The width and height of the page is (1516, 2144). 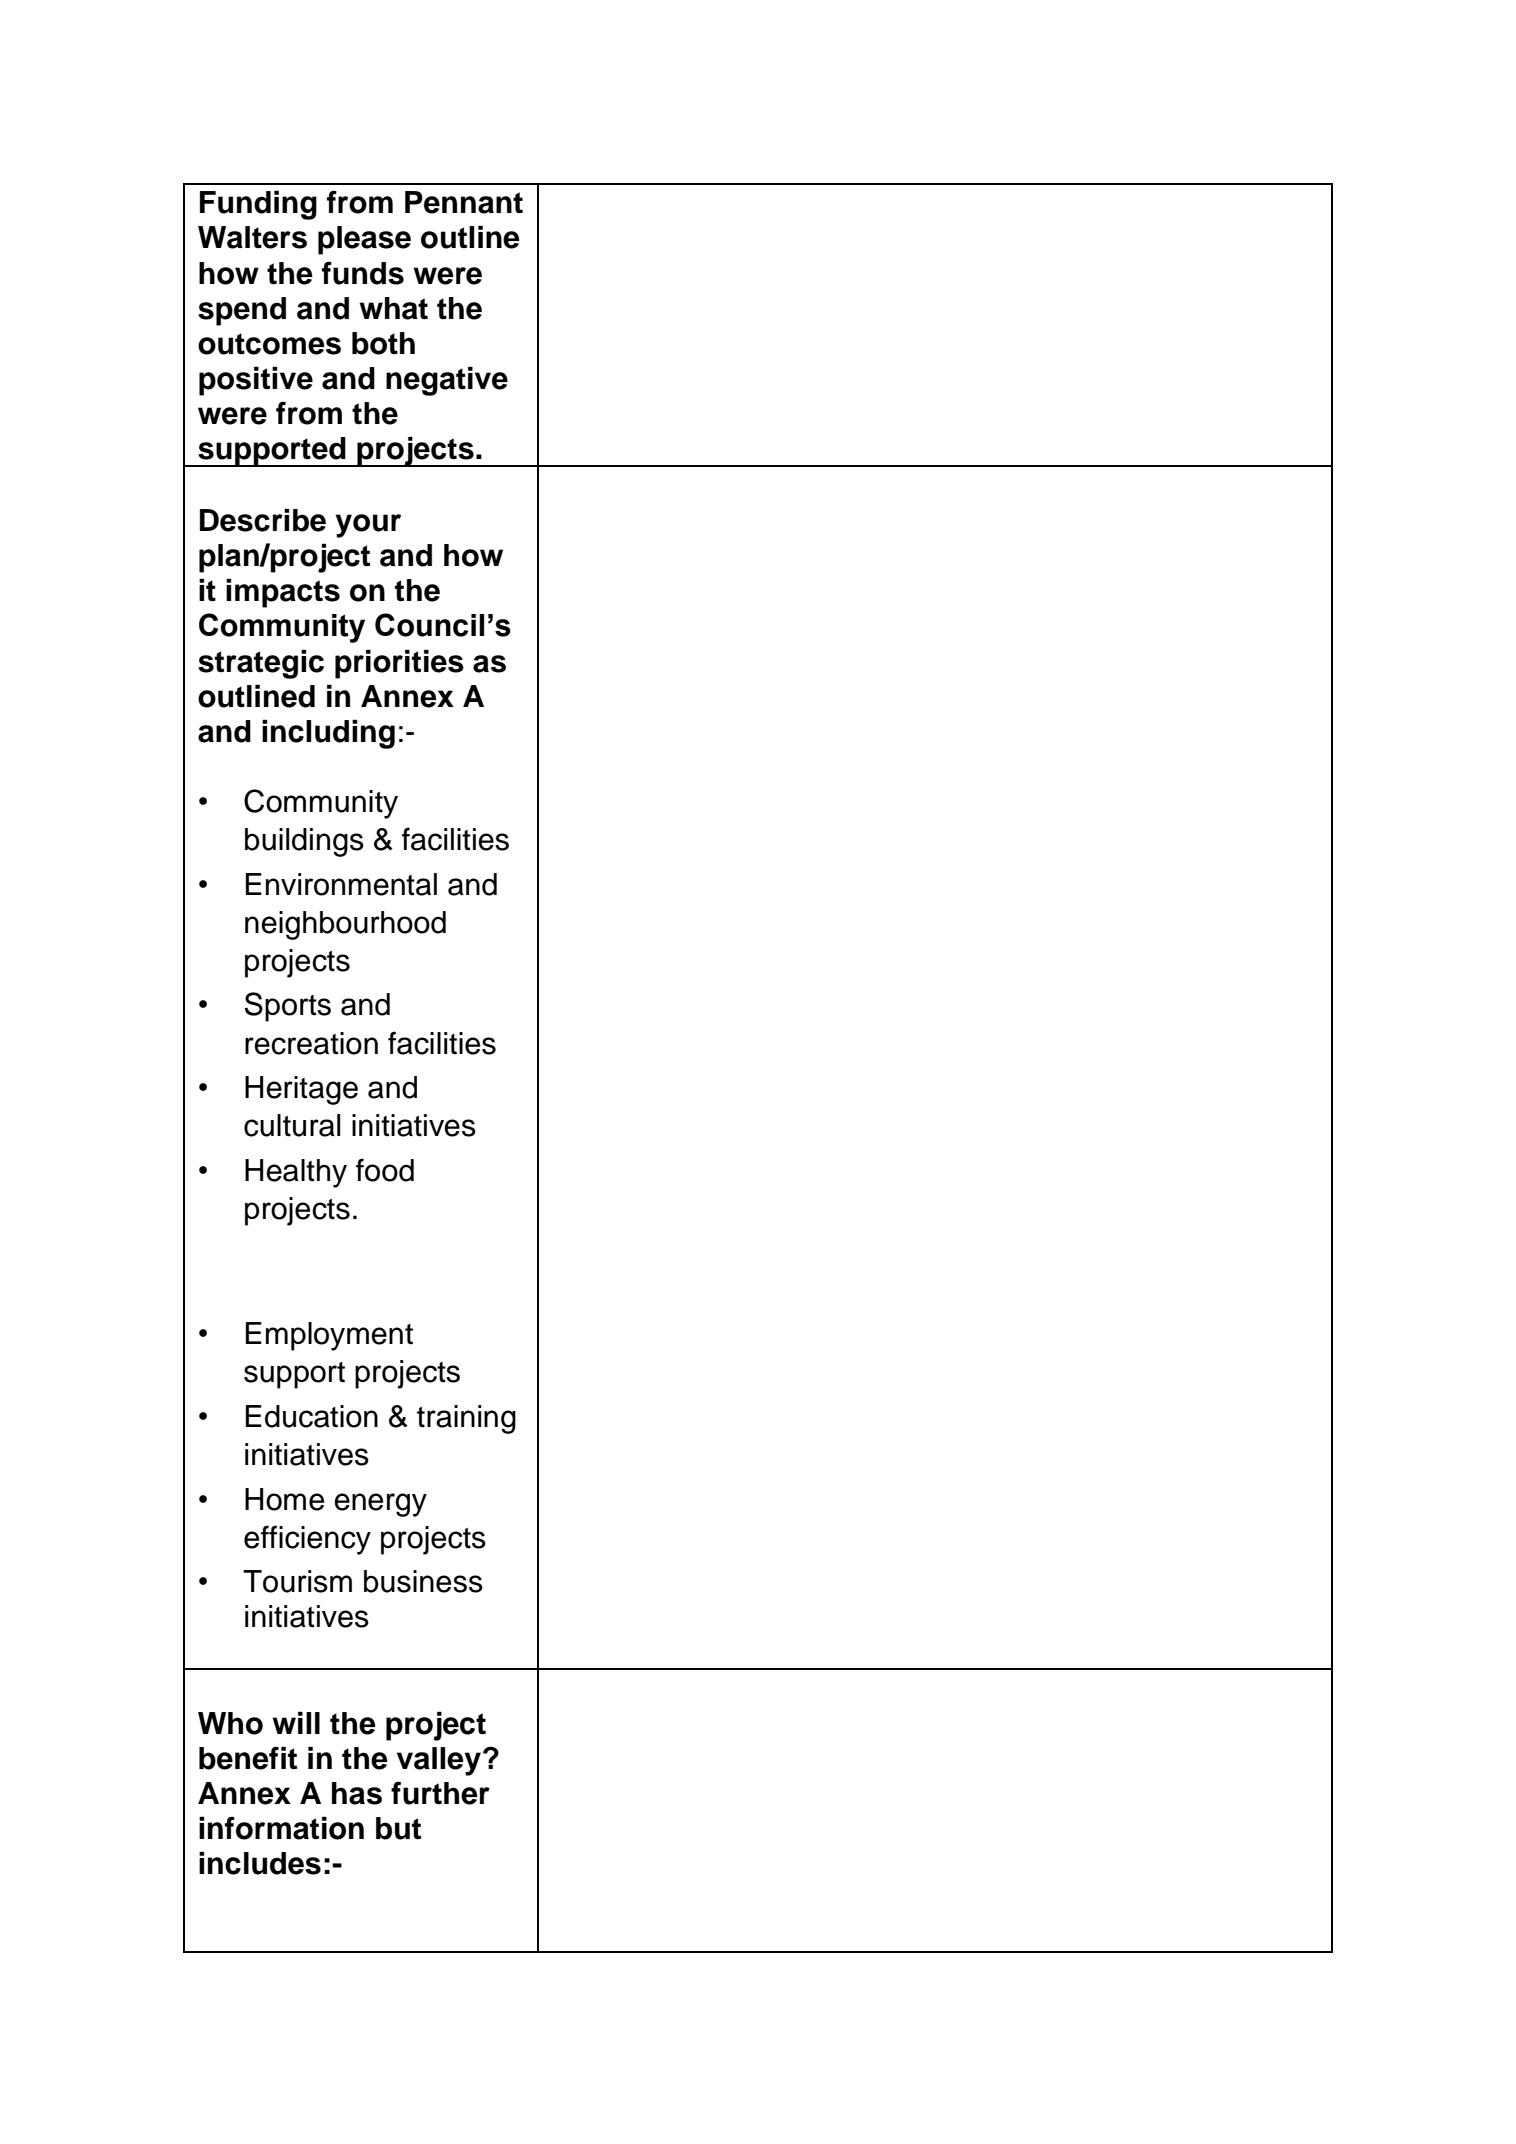 What do you see at coordinates (399, 664) in the page?
I see `priorities` at bounding box center [399, 664].
